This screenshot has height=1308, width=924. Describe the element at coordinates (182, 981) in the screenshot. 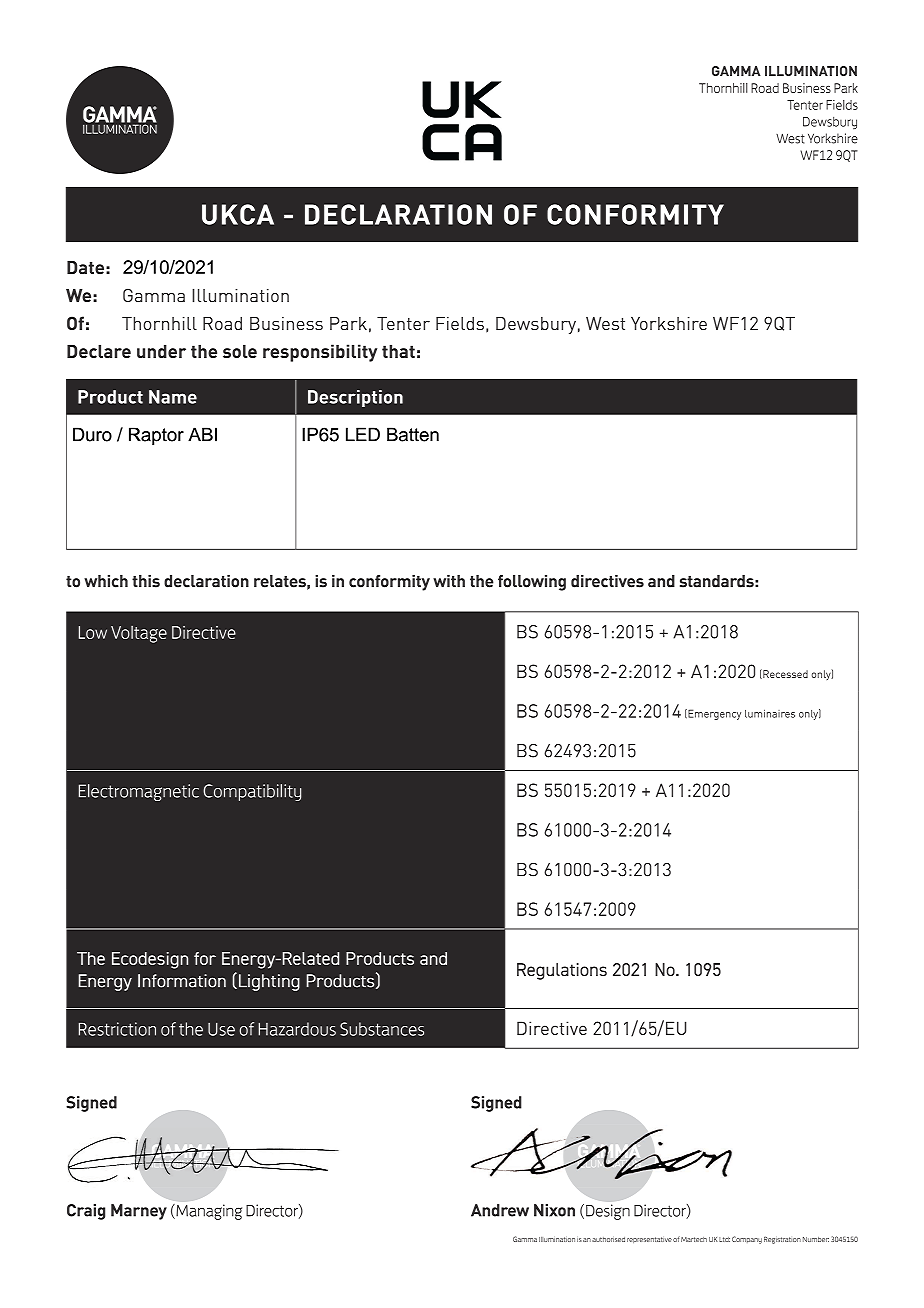

I see `Information` at that location.
